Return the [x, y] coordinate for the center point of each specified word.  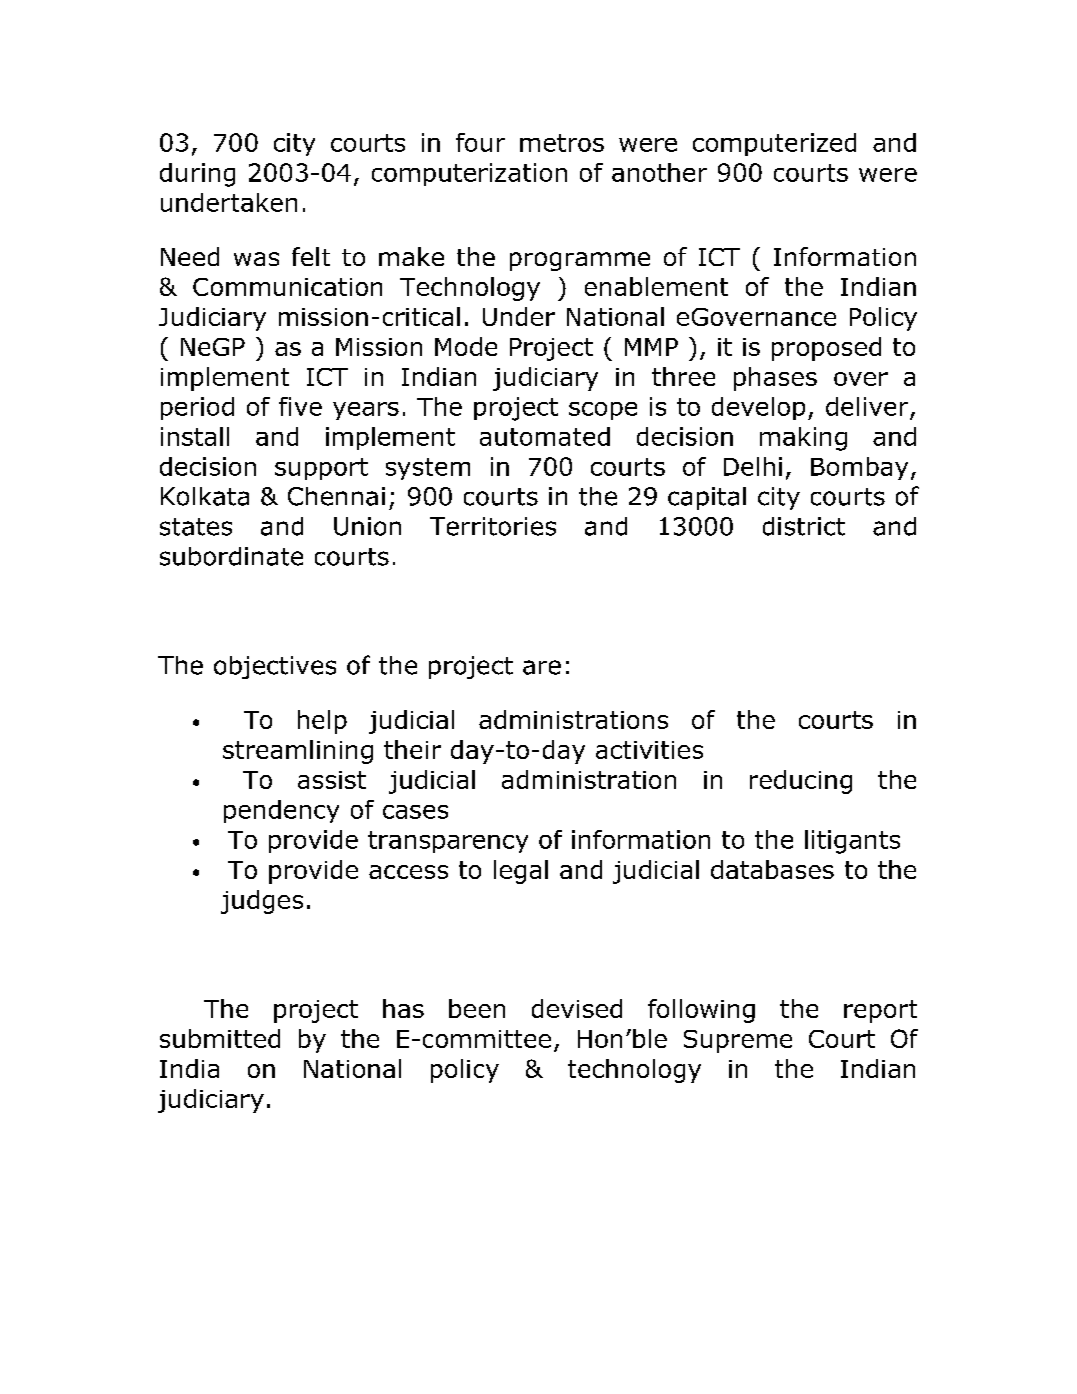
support [321, 469]
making [803, 439]
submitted [220, 1038]
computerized [774, 144]
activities [649, 750]
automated [545, 436]
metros [562, 143]
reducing [801, 782]
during [197, 175]
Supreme [738, 1041]
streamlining [298, 752]
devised [577, 1008]
